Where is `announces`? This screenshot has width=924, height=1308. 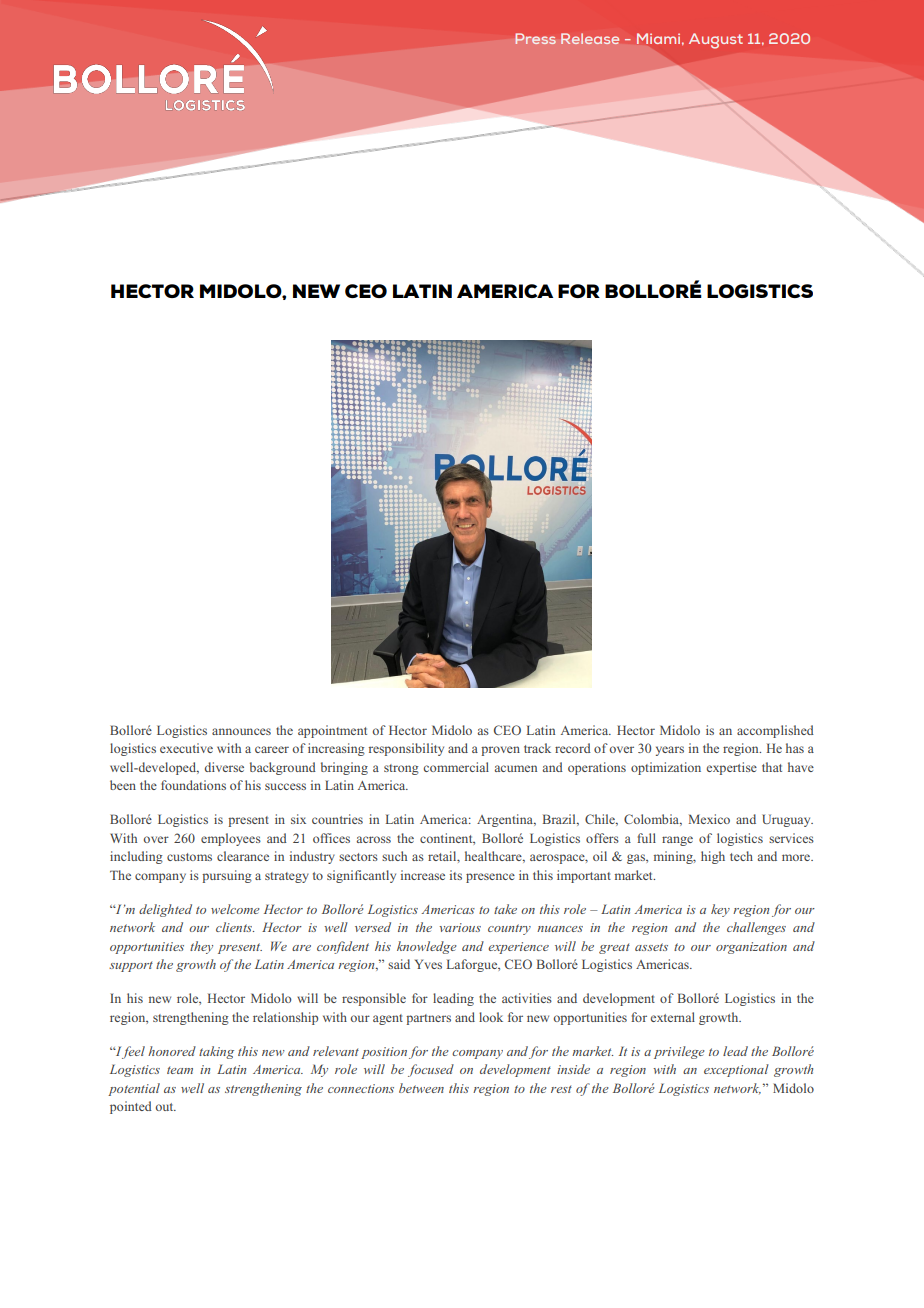
announces is located at coordinates (241, 731).
